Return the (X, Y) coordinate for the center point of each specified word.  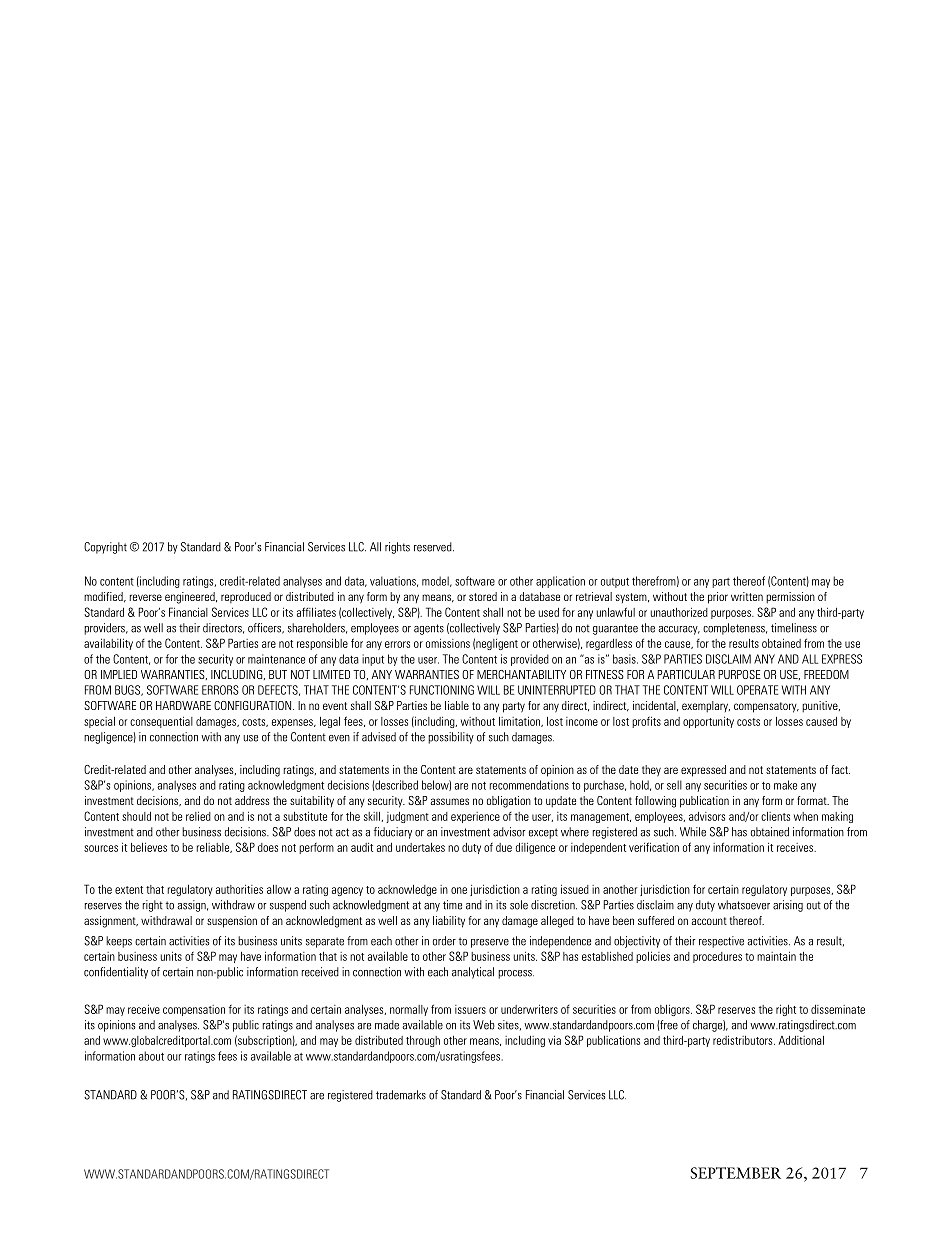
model (436, 581)
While (693, 832)
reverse (146, 597)
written (747, 596)
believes (149, 847)
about (151, 1056)
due (504, 847)
